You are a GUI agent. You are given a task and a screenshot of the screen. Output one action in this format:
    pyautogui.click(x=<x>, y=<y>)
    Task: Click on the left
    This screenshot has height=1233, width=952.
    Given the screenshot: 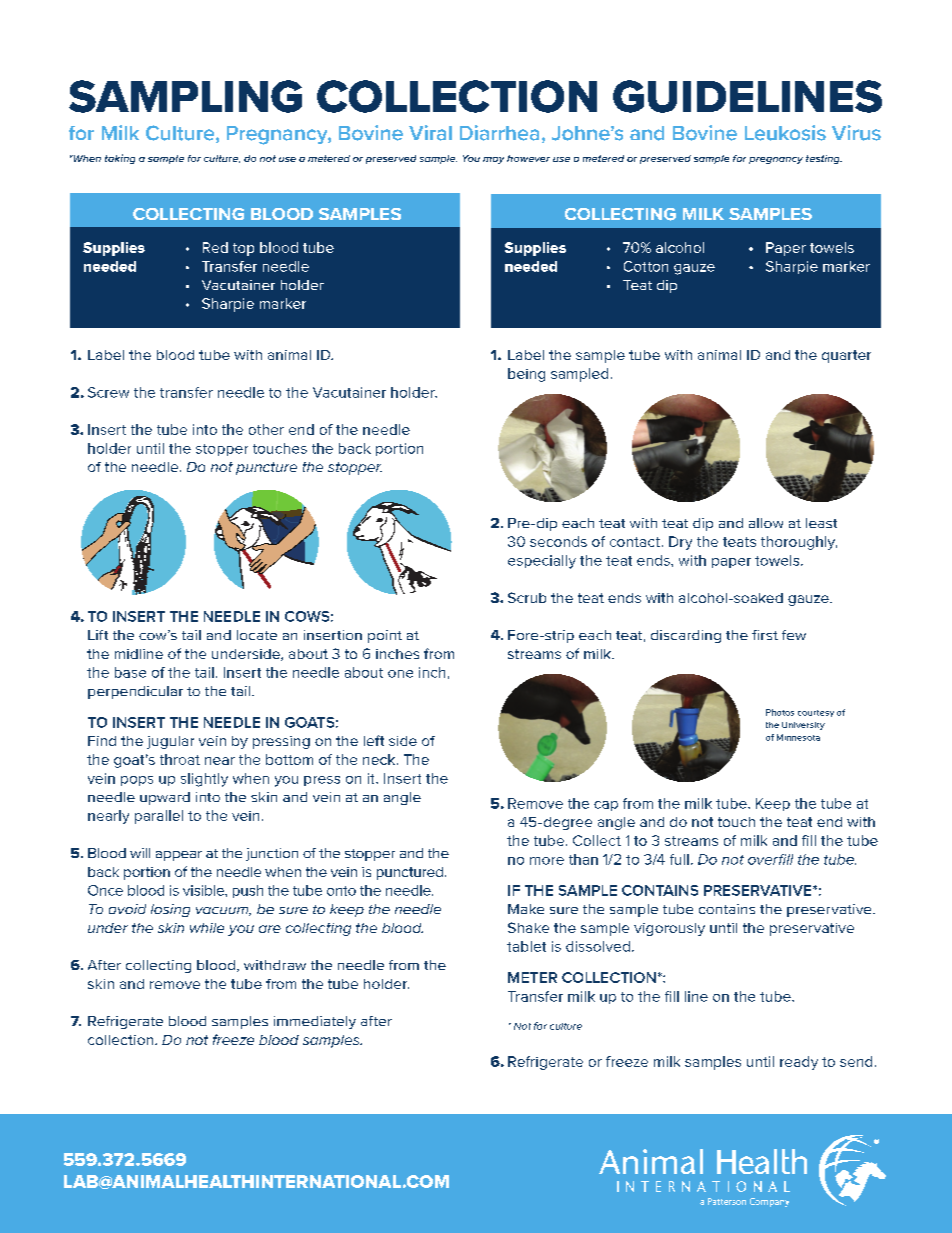 What is the action you would take?
    pyautogui.click(x=374, y=740)
